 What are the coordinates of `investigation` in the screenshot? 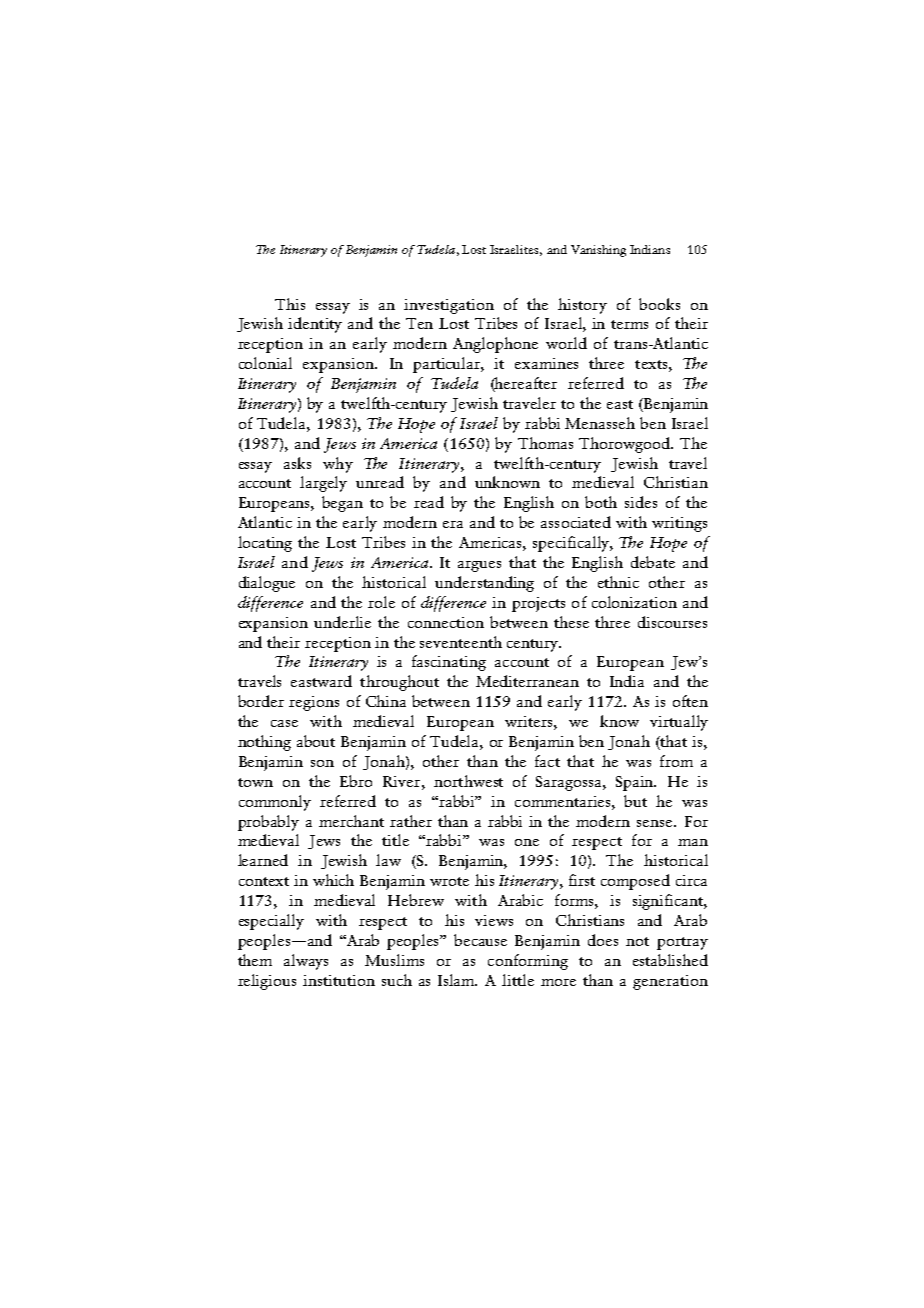 It's located at (449, 306).
